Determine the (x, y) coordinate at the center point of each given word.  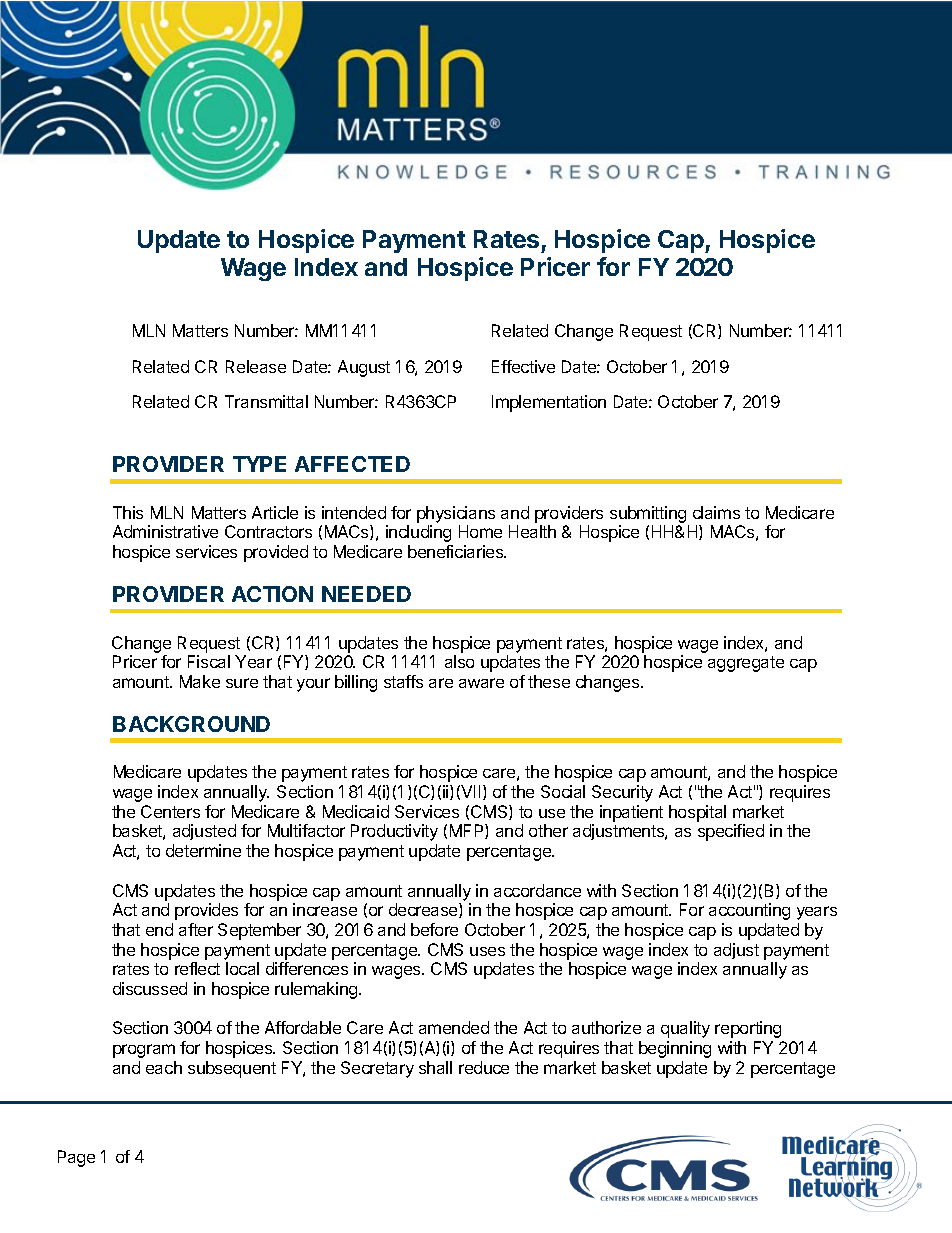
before (434, 929)
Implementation (549, 403)
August (364, 368)
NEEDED (366, 594)
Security (622, 793)
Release (256, 366)
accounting (749, 911)
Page (76, 1158)
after (196, 929)
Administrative (165, 531)
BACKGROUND (191, 724)
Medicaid (356, 811)
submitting (649, 516)
